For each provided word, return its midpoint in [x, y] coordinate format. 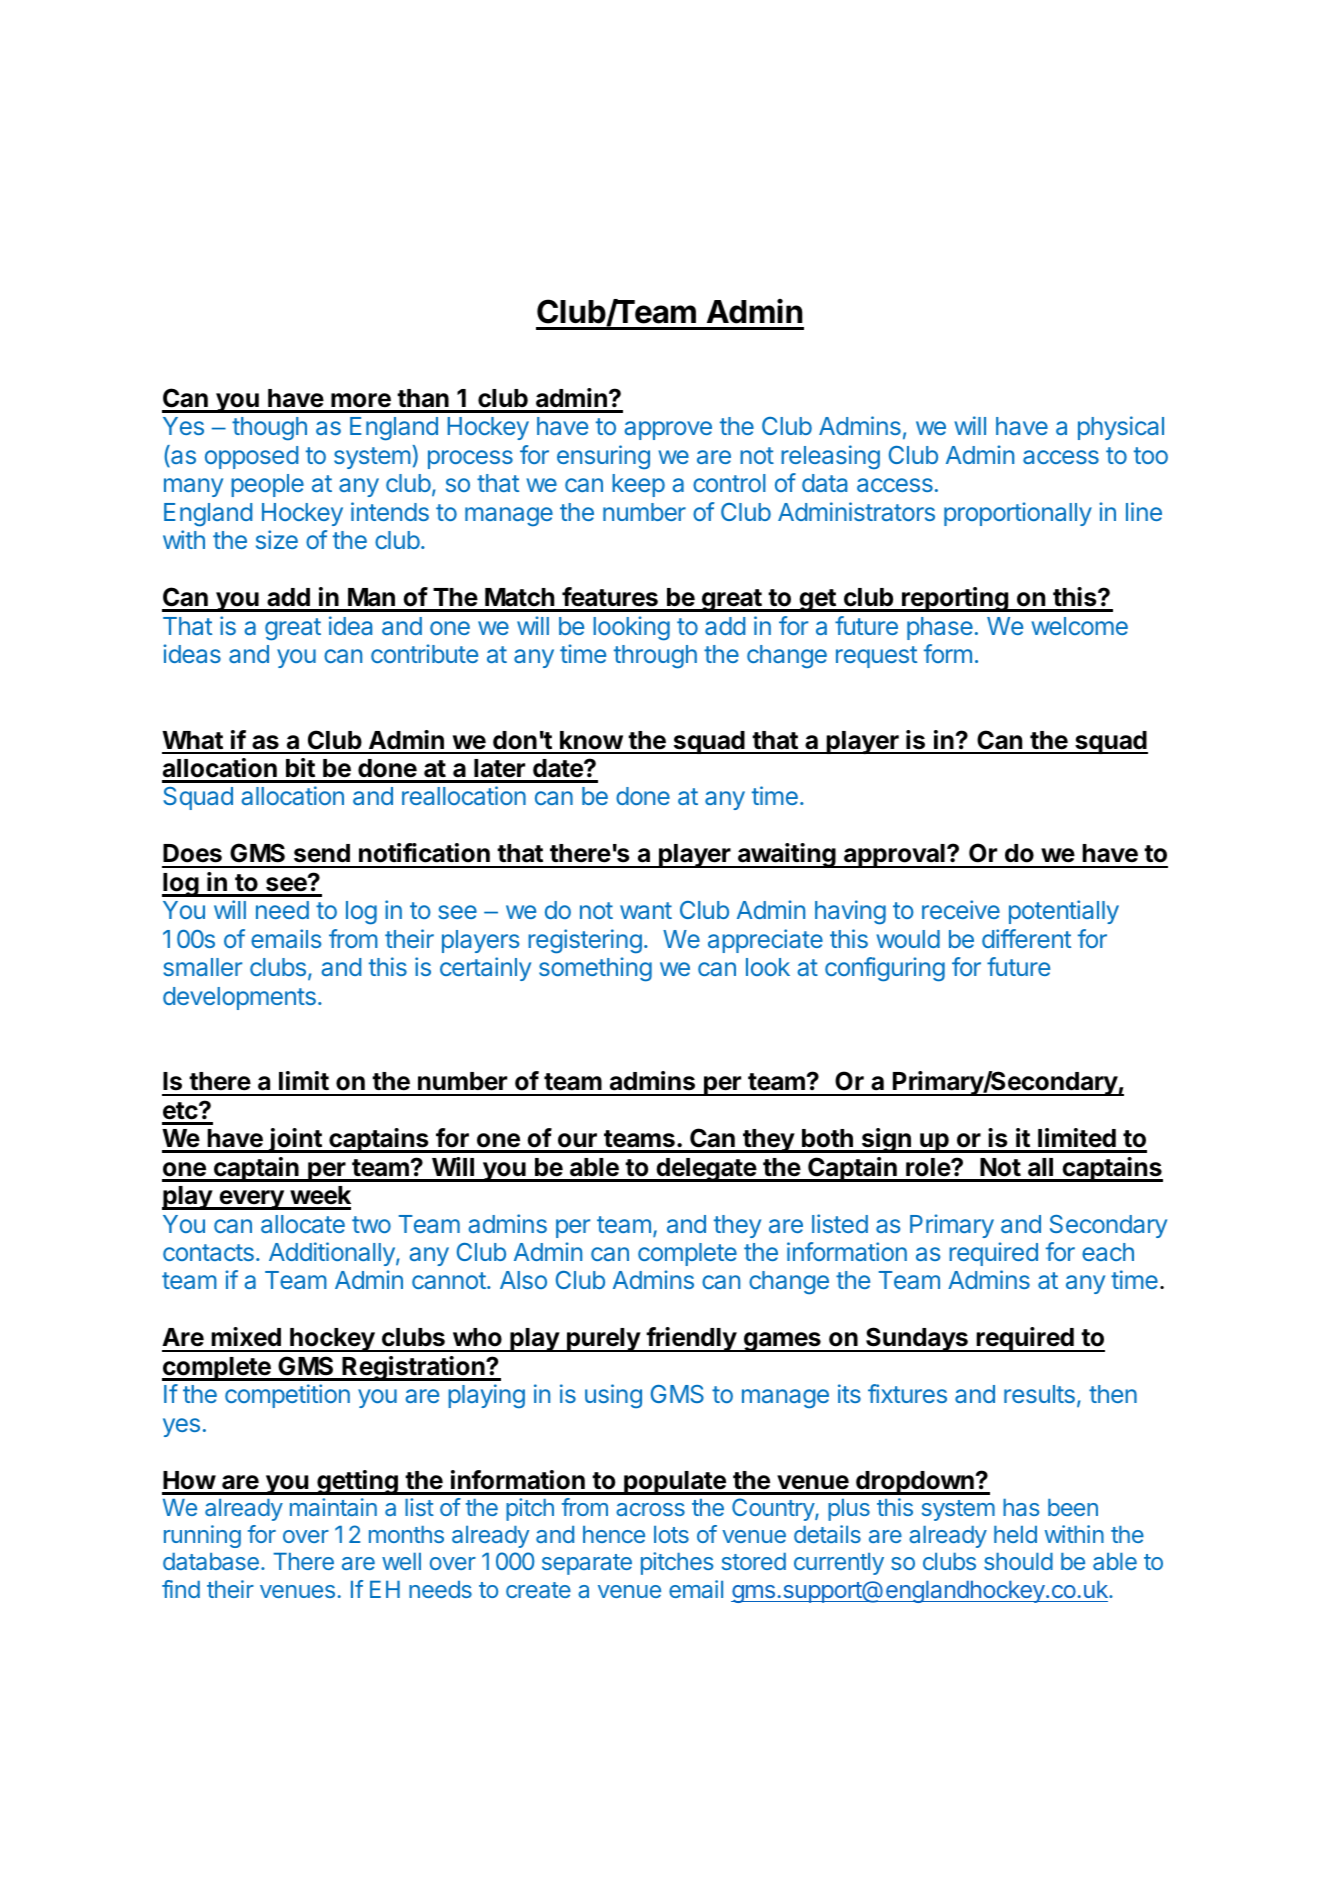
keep [638, 485]
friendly [691, 1339]
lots [671, 1534]
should [1018, 1561]
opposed [251, 457]
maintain [333, 1507]
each [1108, 1252]
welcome [1079, 626]
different [1026, 938]
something [595, 969]
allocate [303, 1224]
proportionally [1018, 514]
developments [239, 998]
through [655, 657]
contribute [424, 653]
